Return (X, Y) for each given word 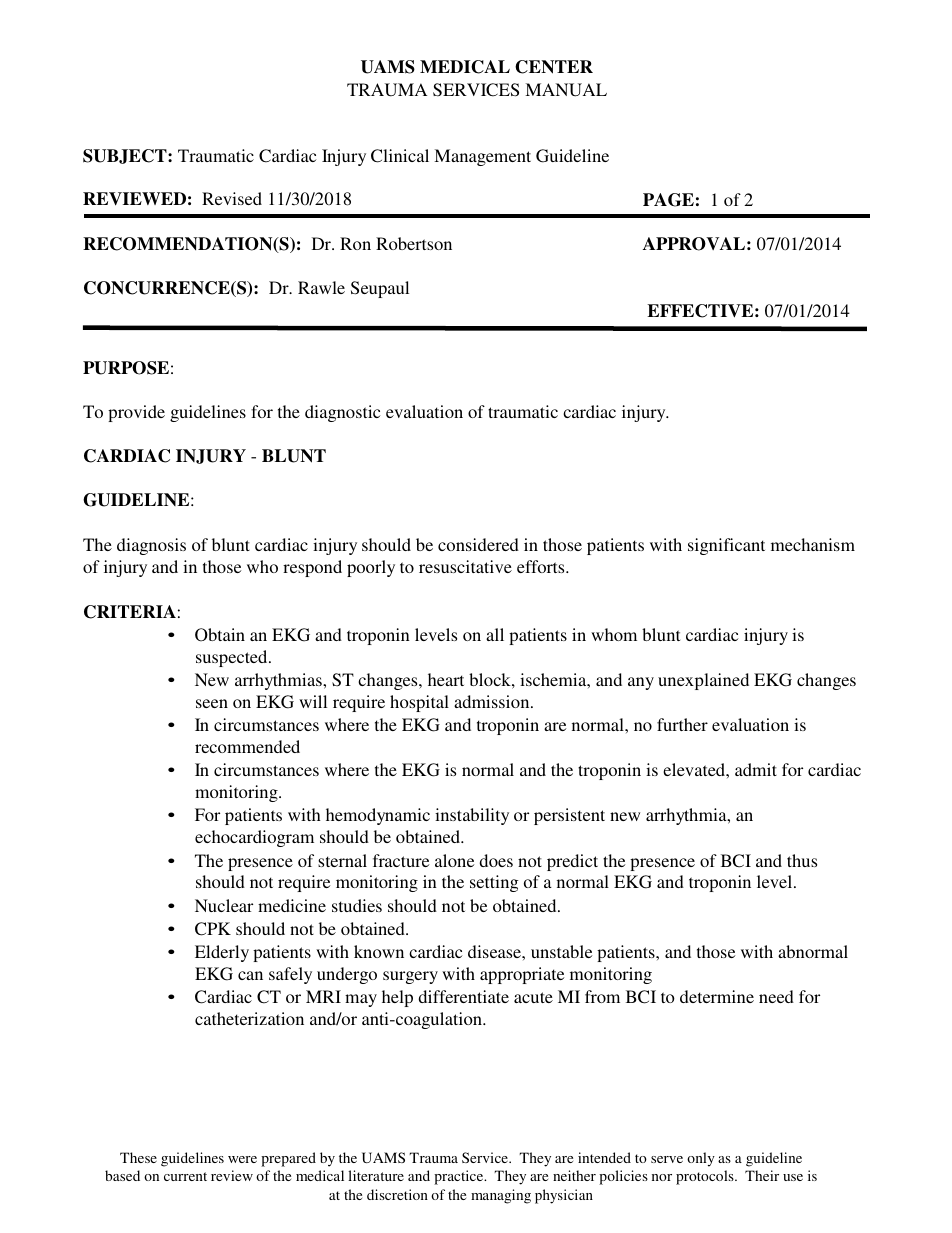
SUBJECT (126, 156)
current (185, 1176)
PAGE (668, 200)
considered (478, 544)
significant (726, 546)
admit (756, 769)
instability (472, 816)
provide (136, 413)
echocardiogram (254, 838)
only (701, 1159)
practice (460, 1177)
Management (482, 157)
